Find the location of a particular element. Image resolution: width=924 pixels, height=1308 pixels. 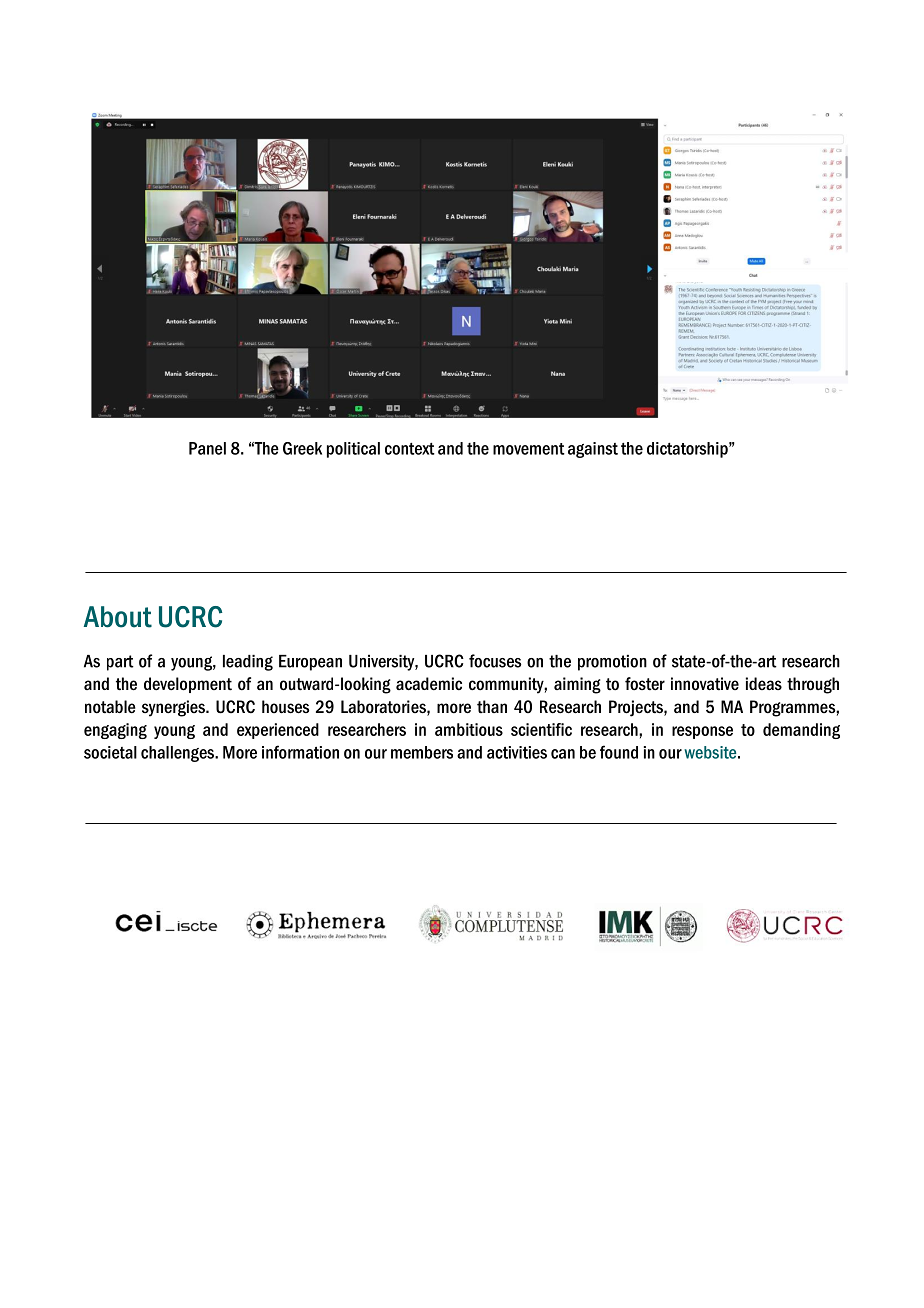

academic is located at coordinates (429, 684).
